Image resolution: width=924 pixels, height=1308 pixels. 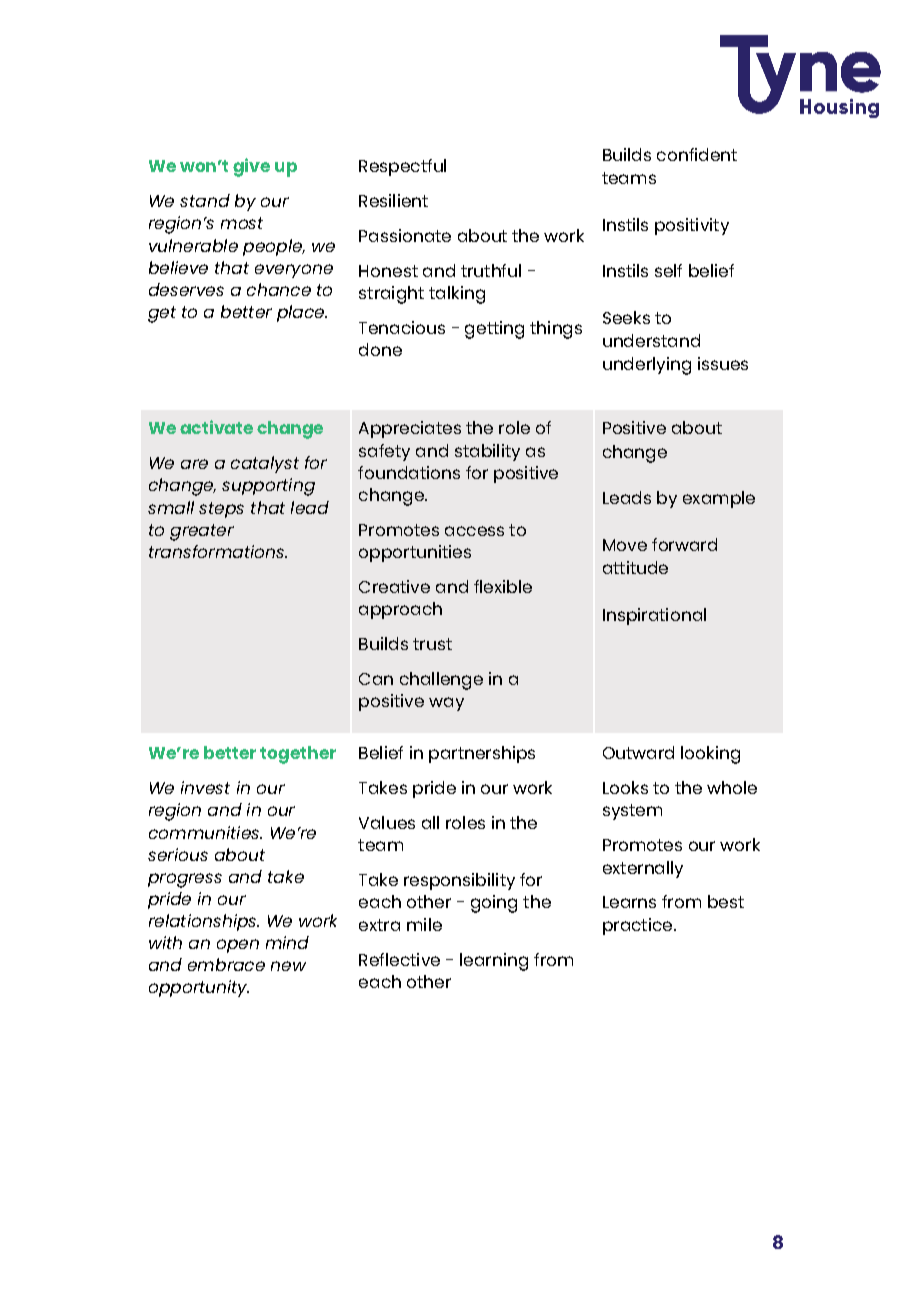 What do you see at coordinates (226, 964) in the screenshot?
I see `embrace` at bounding box center [226, 964].
